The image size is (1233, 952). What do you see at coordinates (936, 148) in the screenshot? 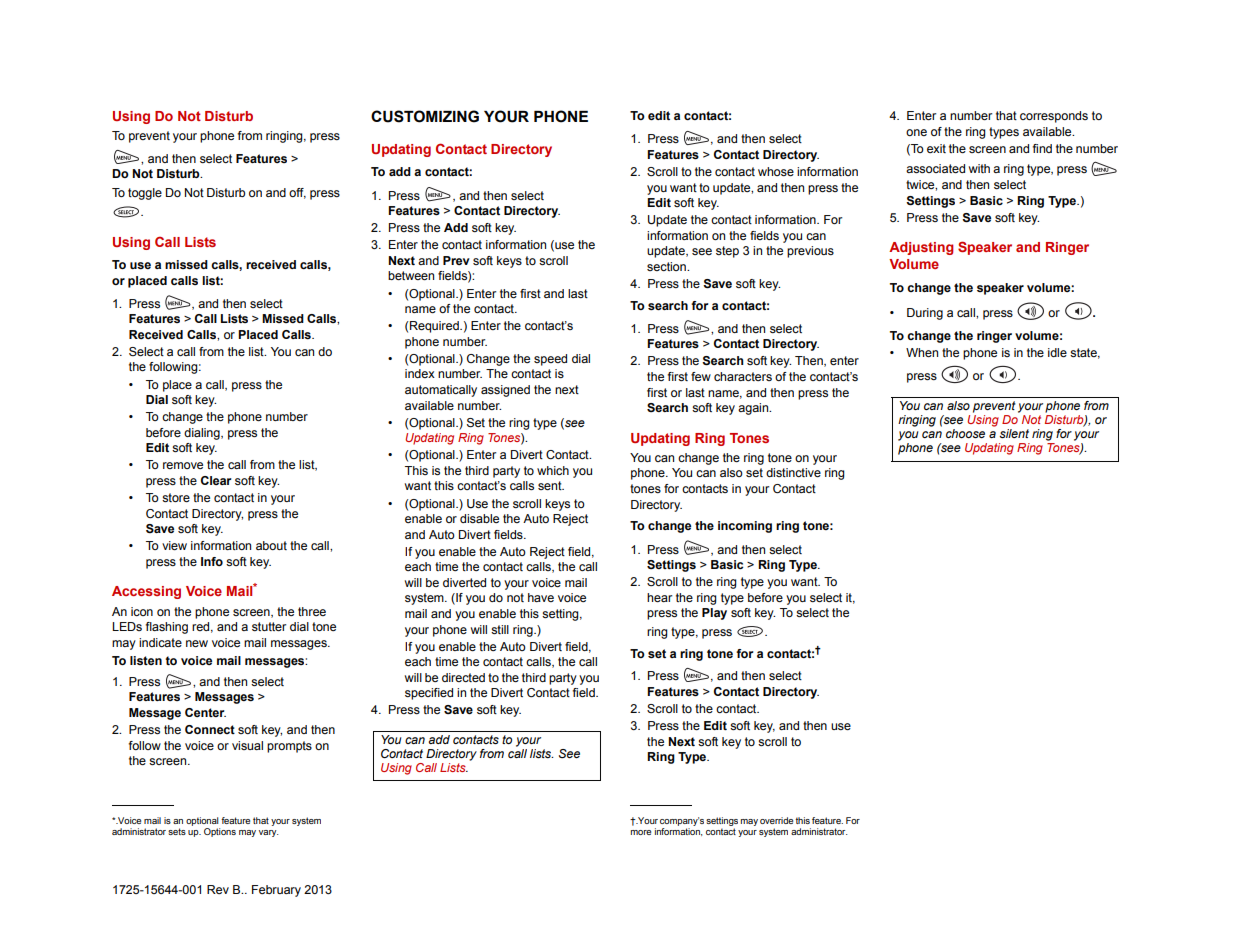
I see `exit` at bounding box center [936, 148].
